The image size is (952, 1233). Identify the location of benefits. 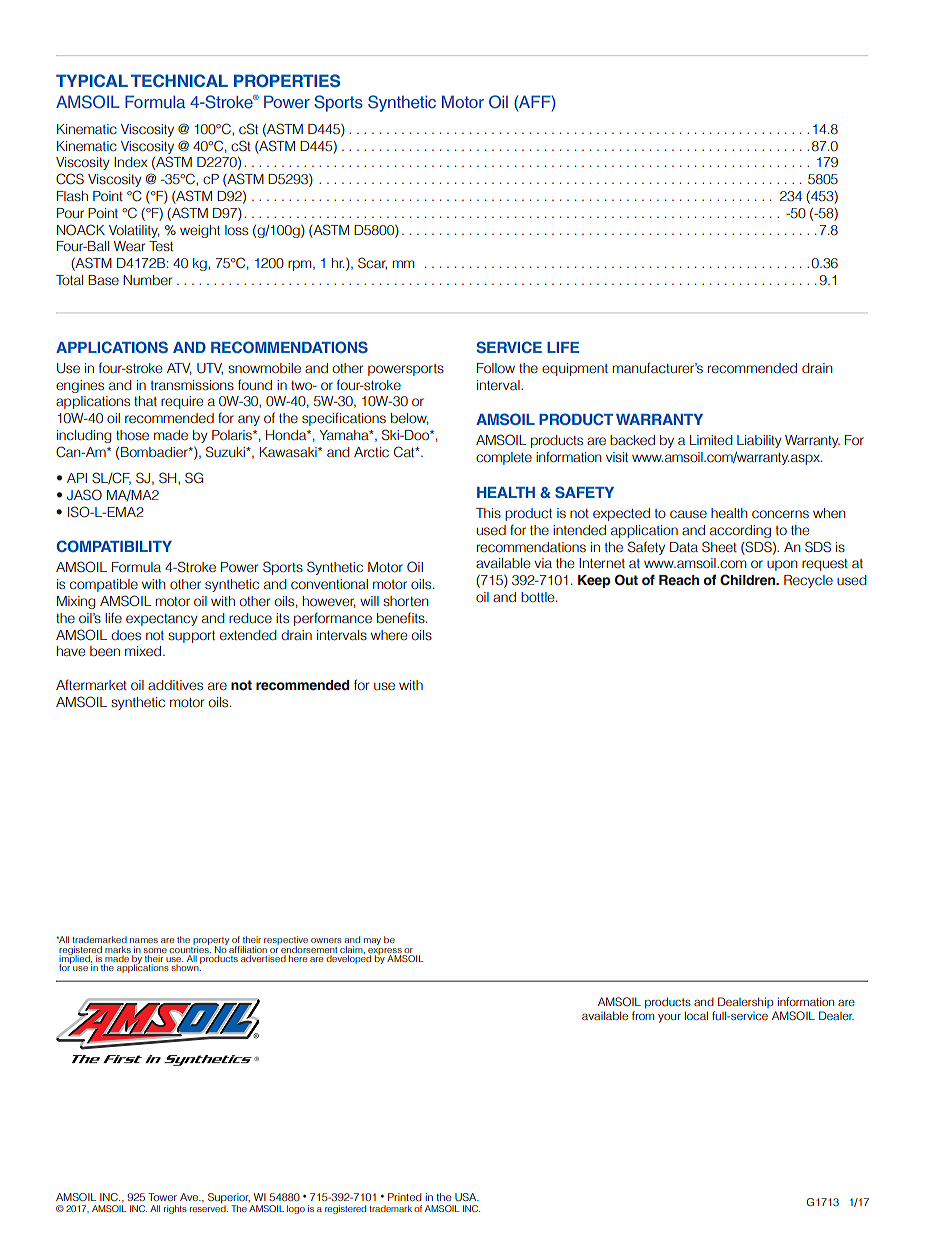
(402, 618).
